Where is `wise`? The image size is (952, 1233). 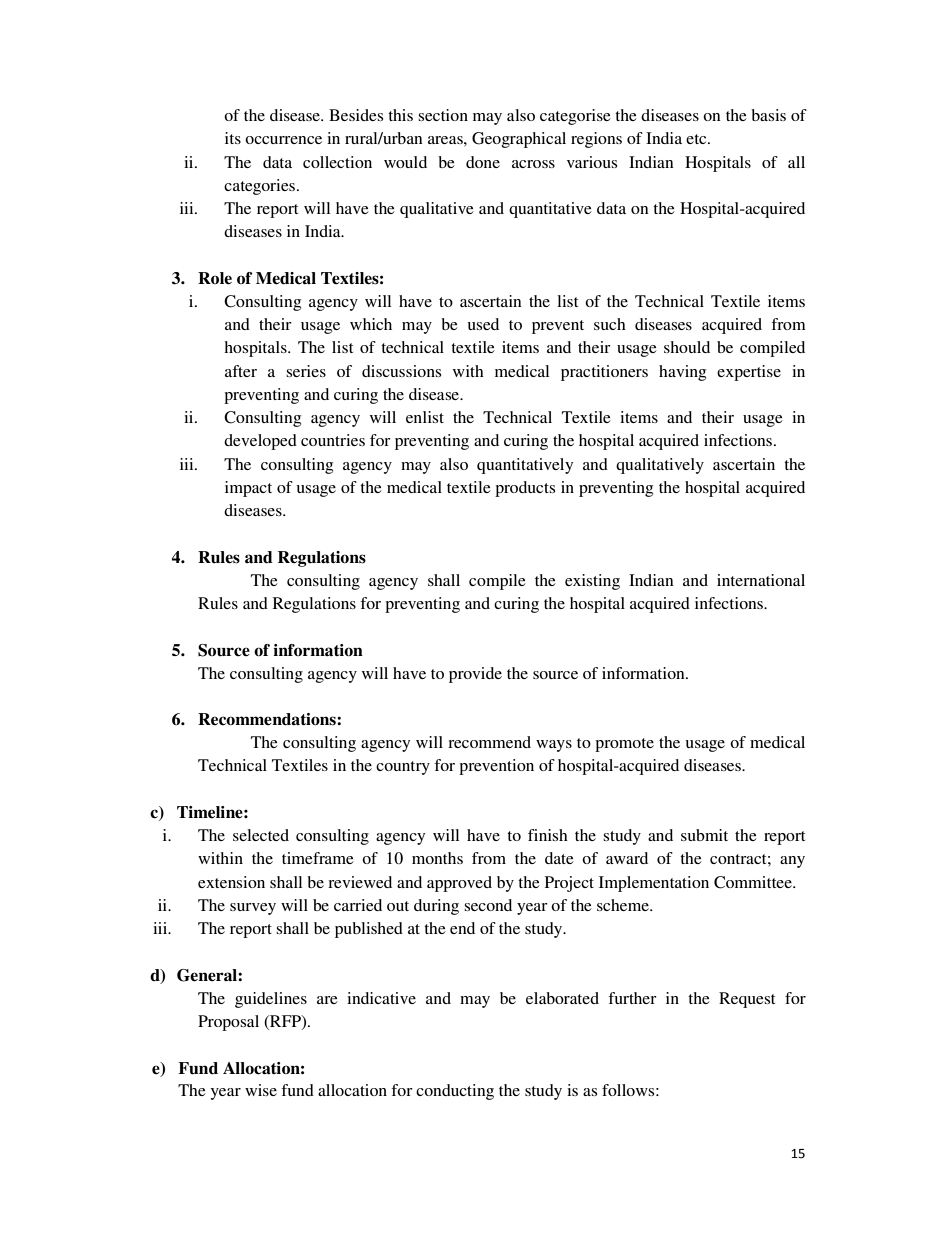
wise is located at coordinates (261, 1090).
